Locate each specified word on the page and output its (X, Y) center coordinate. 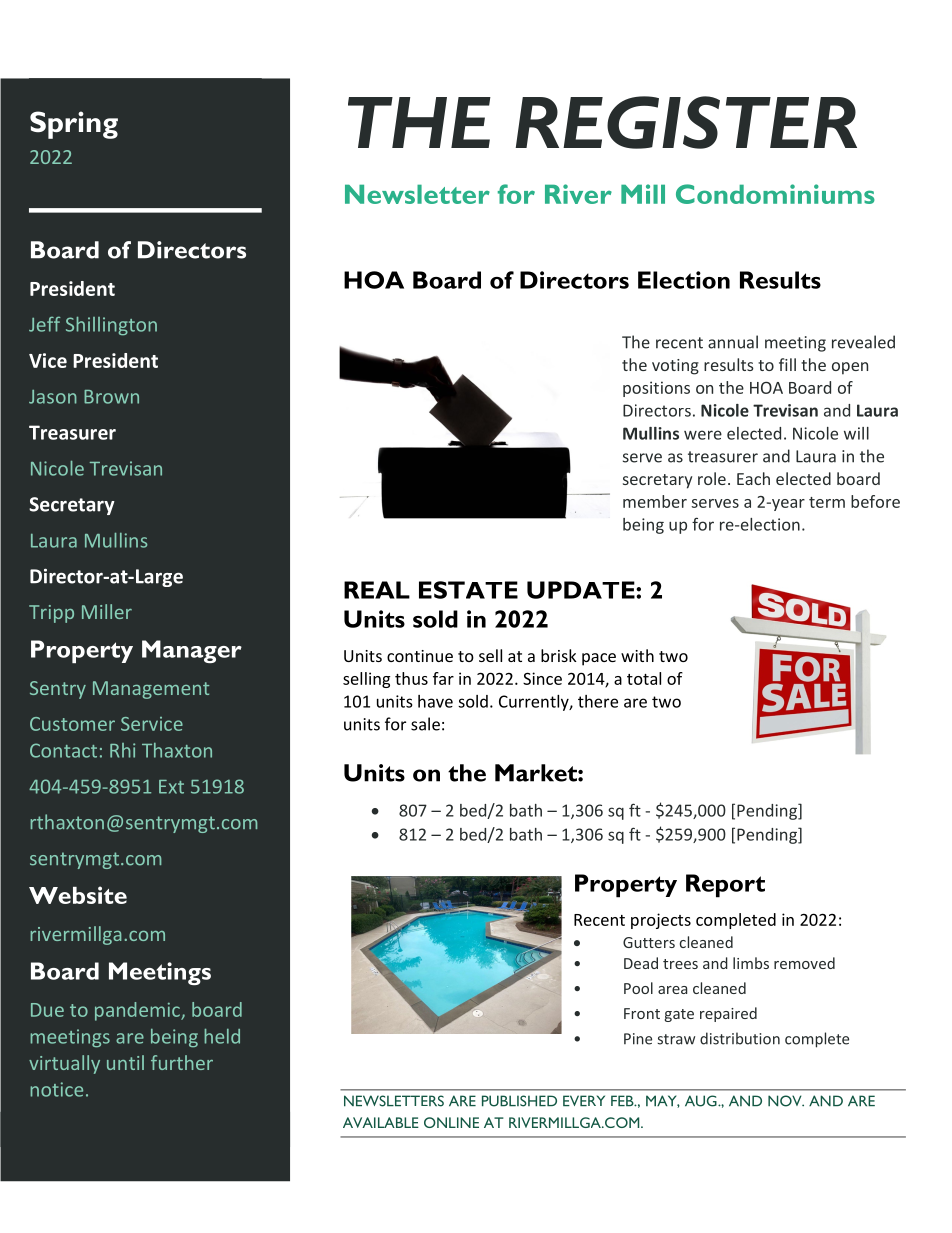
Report (725, 886)
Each (753, 478)
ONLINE (451, 1122)
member (655, 501)
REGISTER (686, 122)
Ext (171, 787)
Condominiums (775, 194)
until (125, 1062)
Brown (111, 397)
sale (425, 724)
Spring (74, 125)
